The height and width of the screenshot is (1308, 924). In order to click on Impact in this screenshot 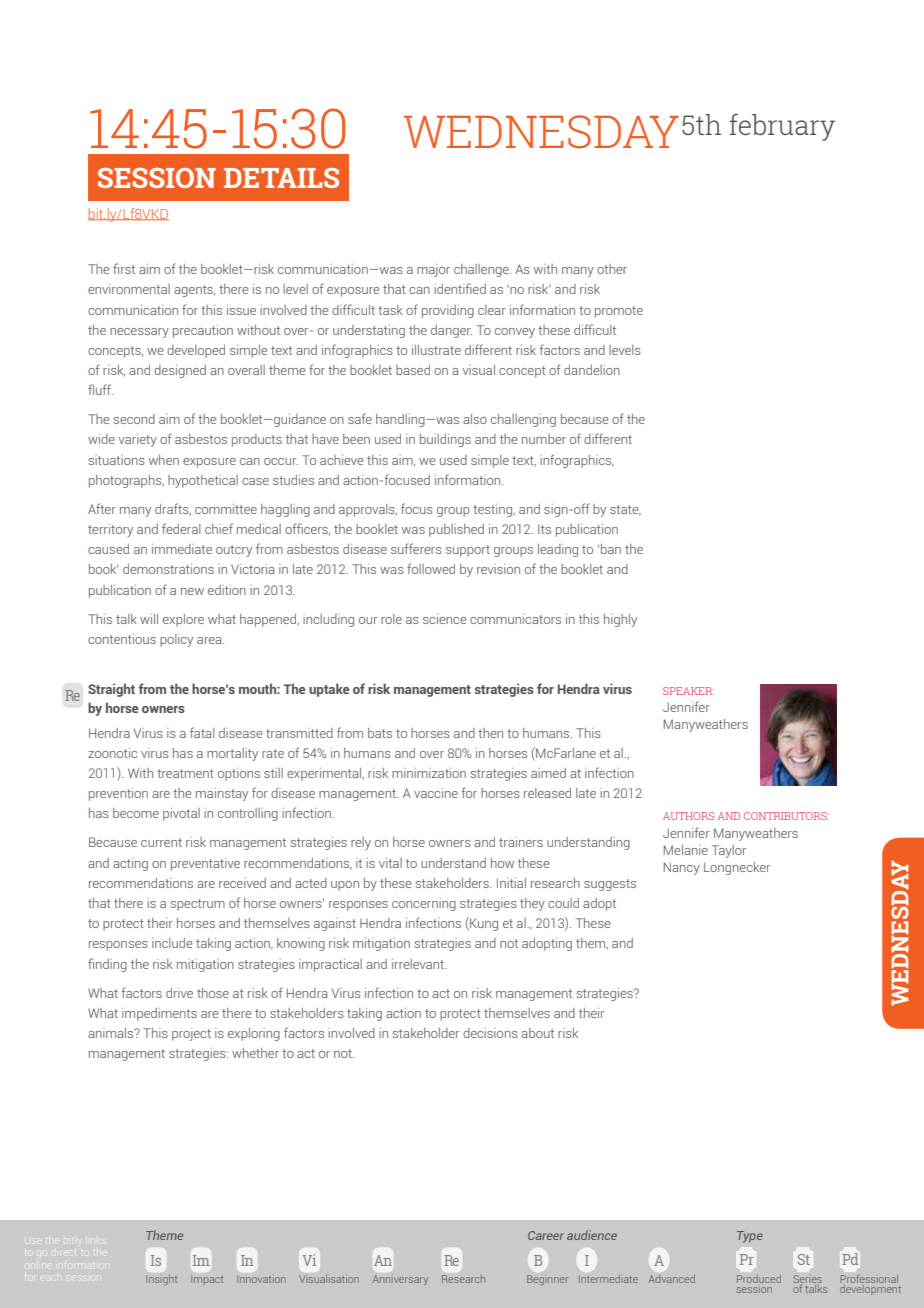, I will do `click(207, 1280)`.
